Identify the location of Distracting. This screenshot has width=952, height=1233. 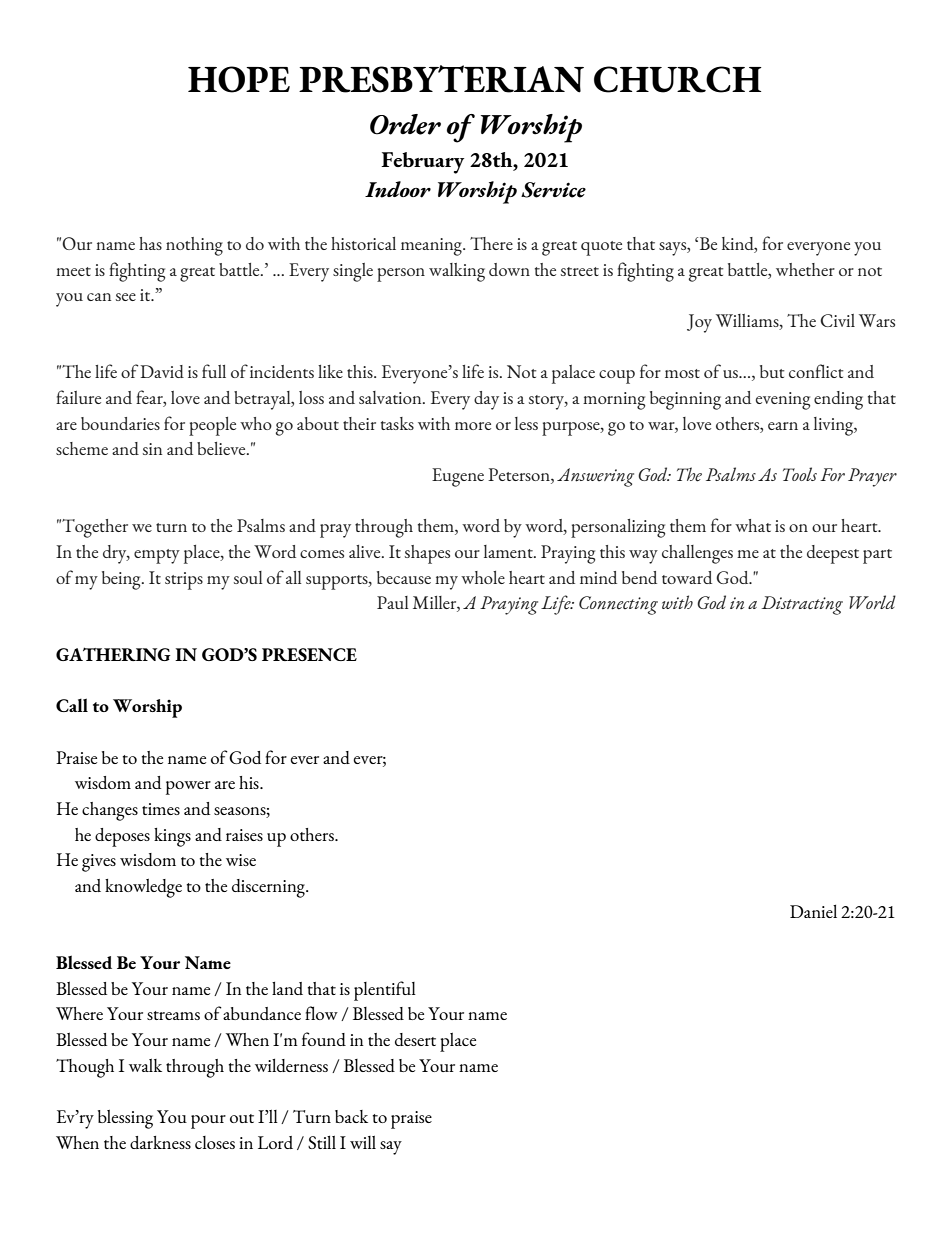
(802, 605).
